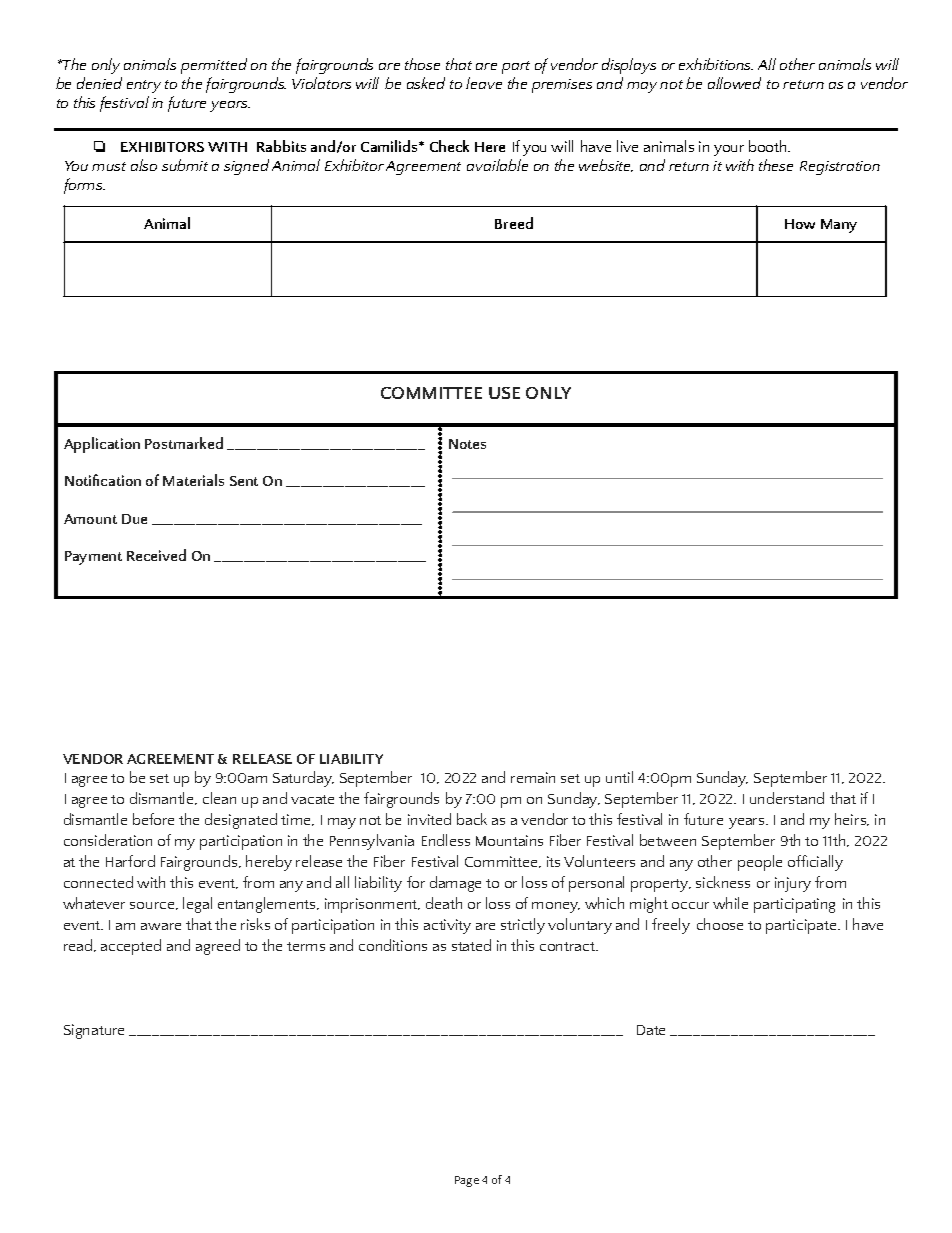 This screenshot has width=952, height=1233. I want to click on before, so click(153, 819).
